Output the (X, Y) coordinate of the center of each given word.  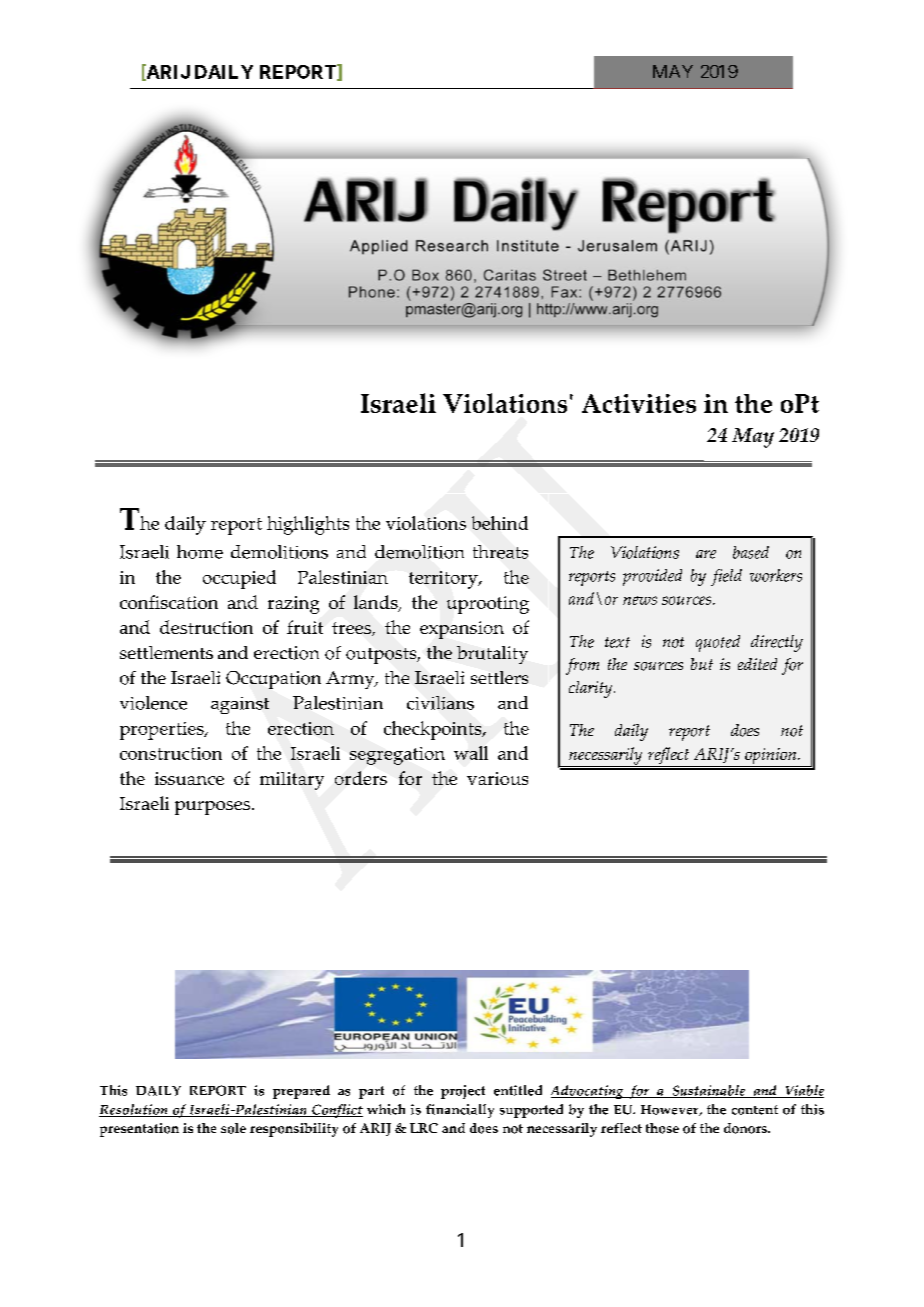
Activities (639, 403)
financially (460, 1111)
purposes (212, 808)
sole (233, 1128)
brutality (492, 655)
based (751, 552)
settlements (166, 652)
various (497, 778)
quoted (718, 643)
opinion (771, 757)
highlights (308, 525)
